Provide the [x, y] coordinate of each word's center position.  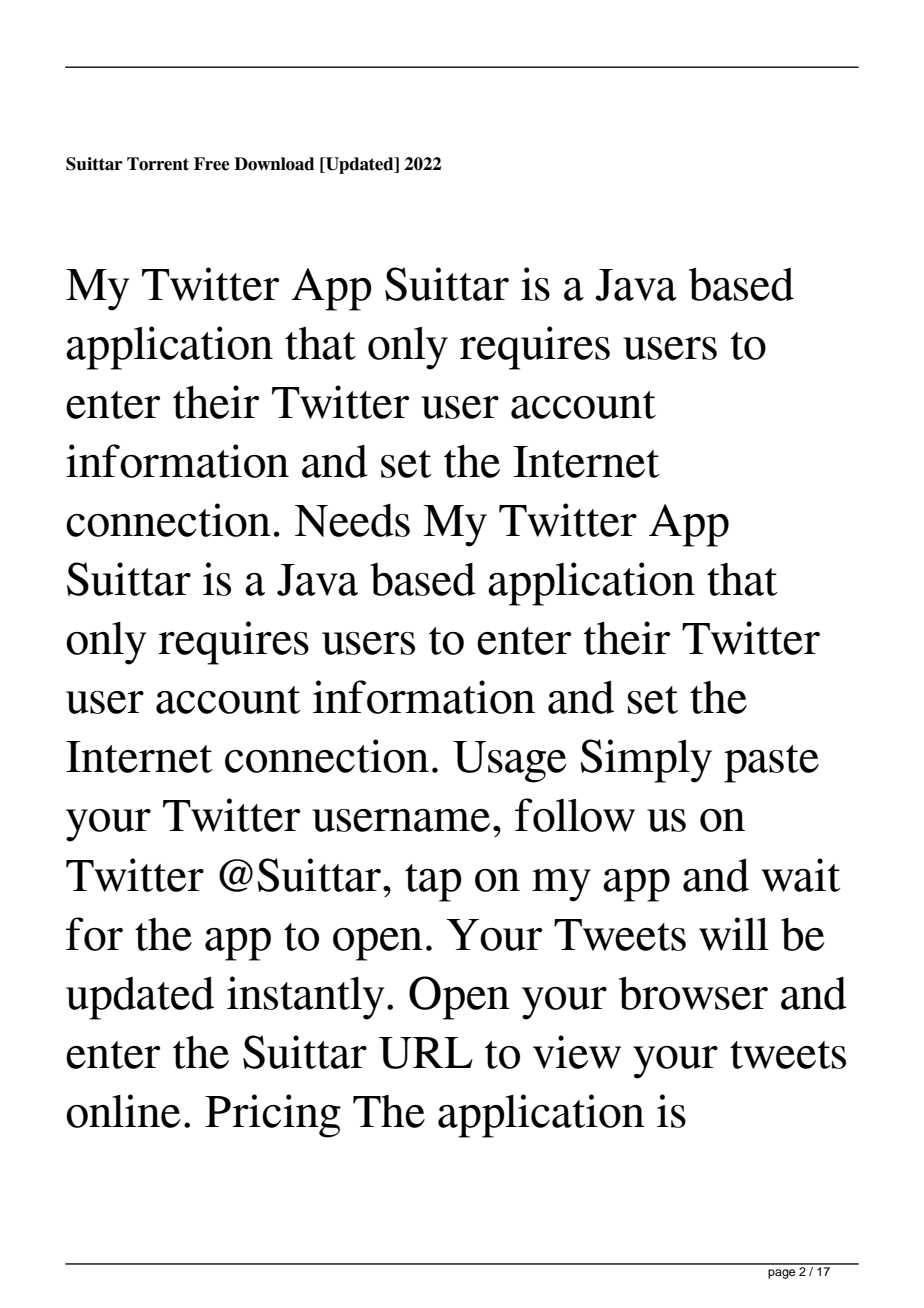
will [734, 934]
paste [771, 764]
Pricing [273, 1116]
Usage [510, 762]
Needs [352, 520]
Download [274, 164]
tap [433, 883]
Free [212, 164]
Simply [646, 761]
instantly [305, 998]
